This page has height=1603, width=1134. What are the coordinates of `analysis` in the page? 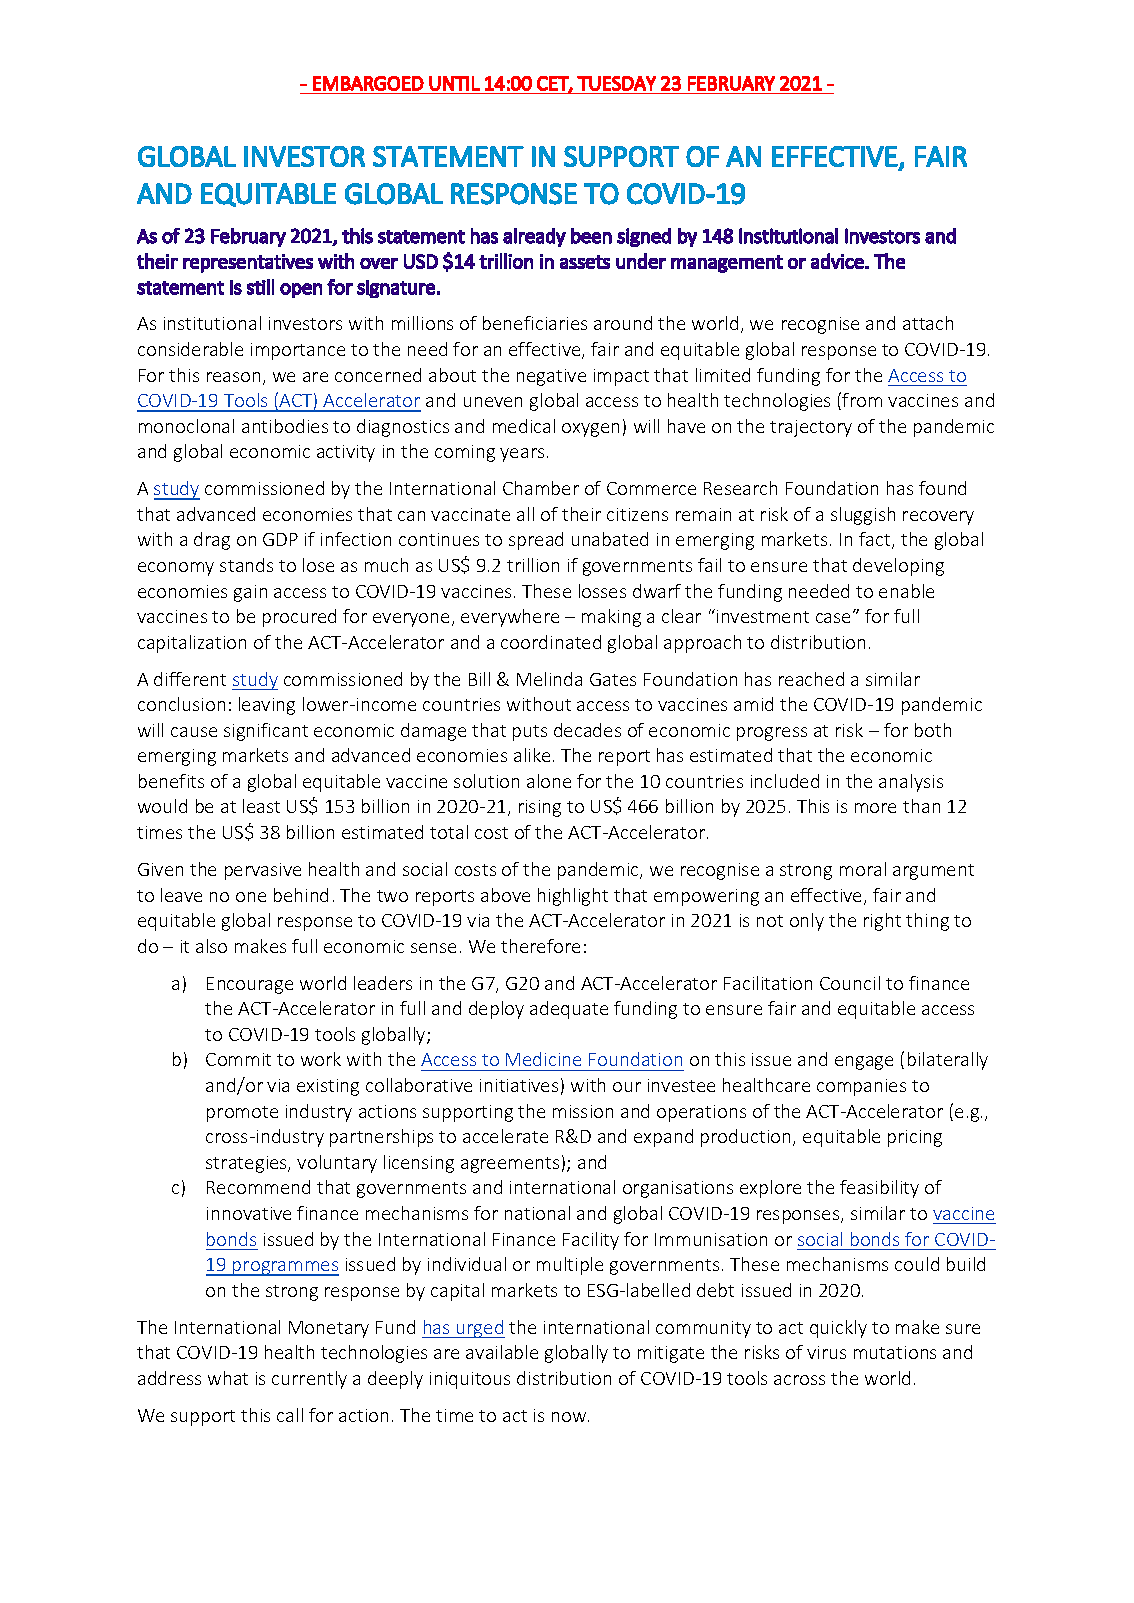 It's located at (911, 783).
